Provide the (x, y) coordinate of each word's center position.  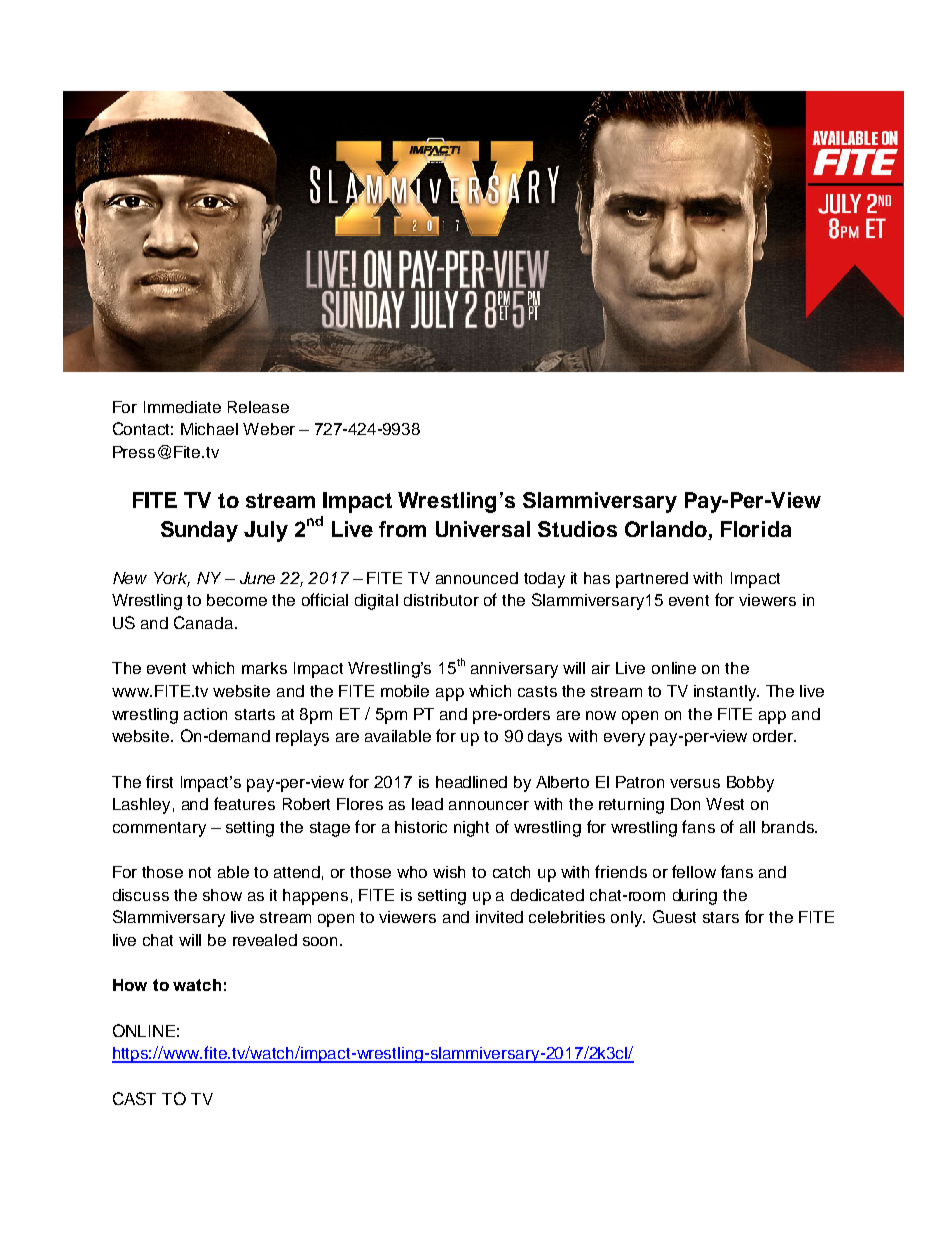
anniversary (514, 670)
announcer (489, 805)
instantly (726, 693)
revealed (265, 940)
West (725, 804)
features (244, 803)
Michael (209, 429)
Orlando (666, 529)
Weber (269, 429)
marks (264, 668)
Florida (756, 529)
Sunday (199, 531)
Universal (483, 529)
